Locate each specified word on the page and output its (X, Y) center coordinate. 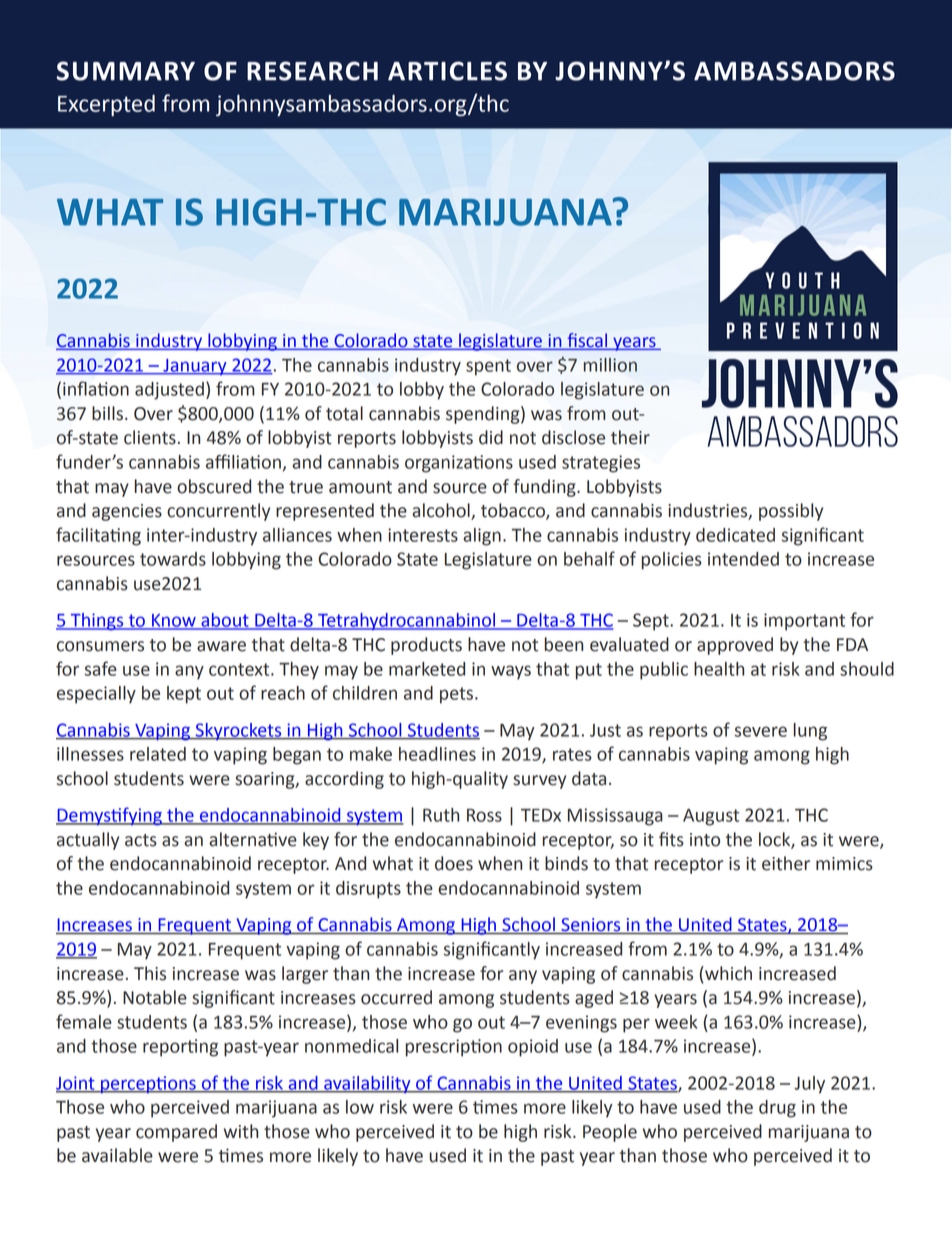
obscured (214, 486)
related (158, 754)
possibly (791, 512)
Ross (484, 815)
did (491, 437)
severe (761, 731)
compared (176, 1133)
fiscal (587, 341)
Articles (447, 71)
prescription (454, 1048)
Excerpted (106, 105)
